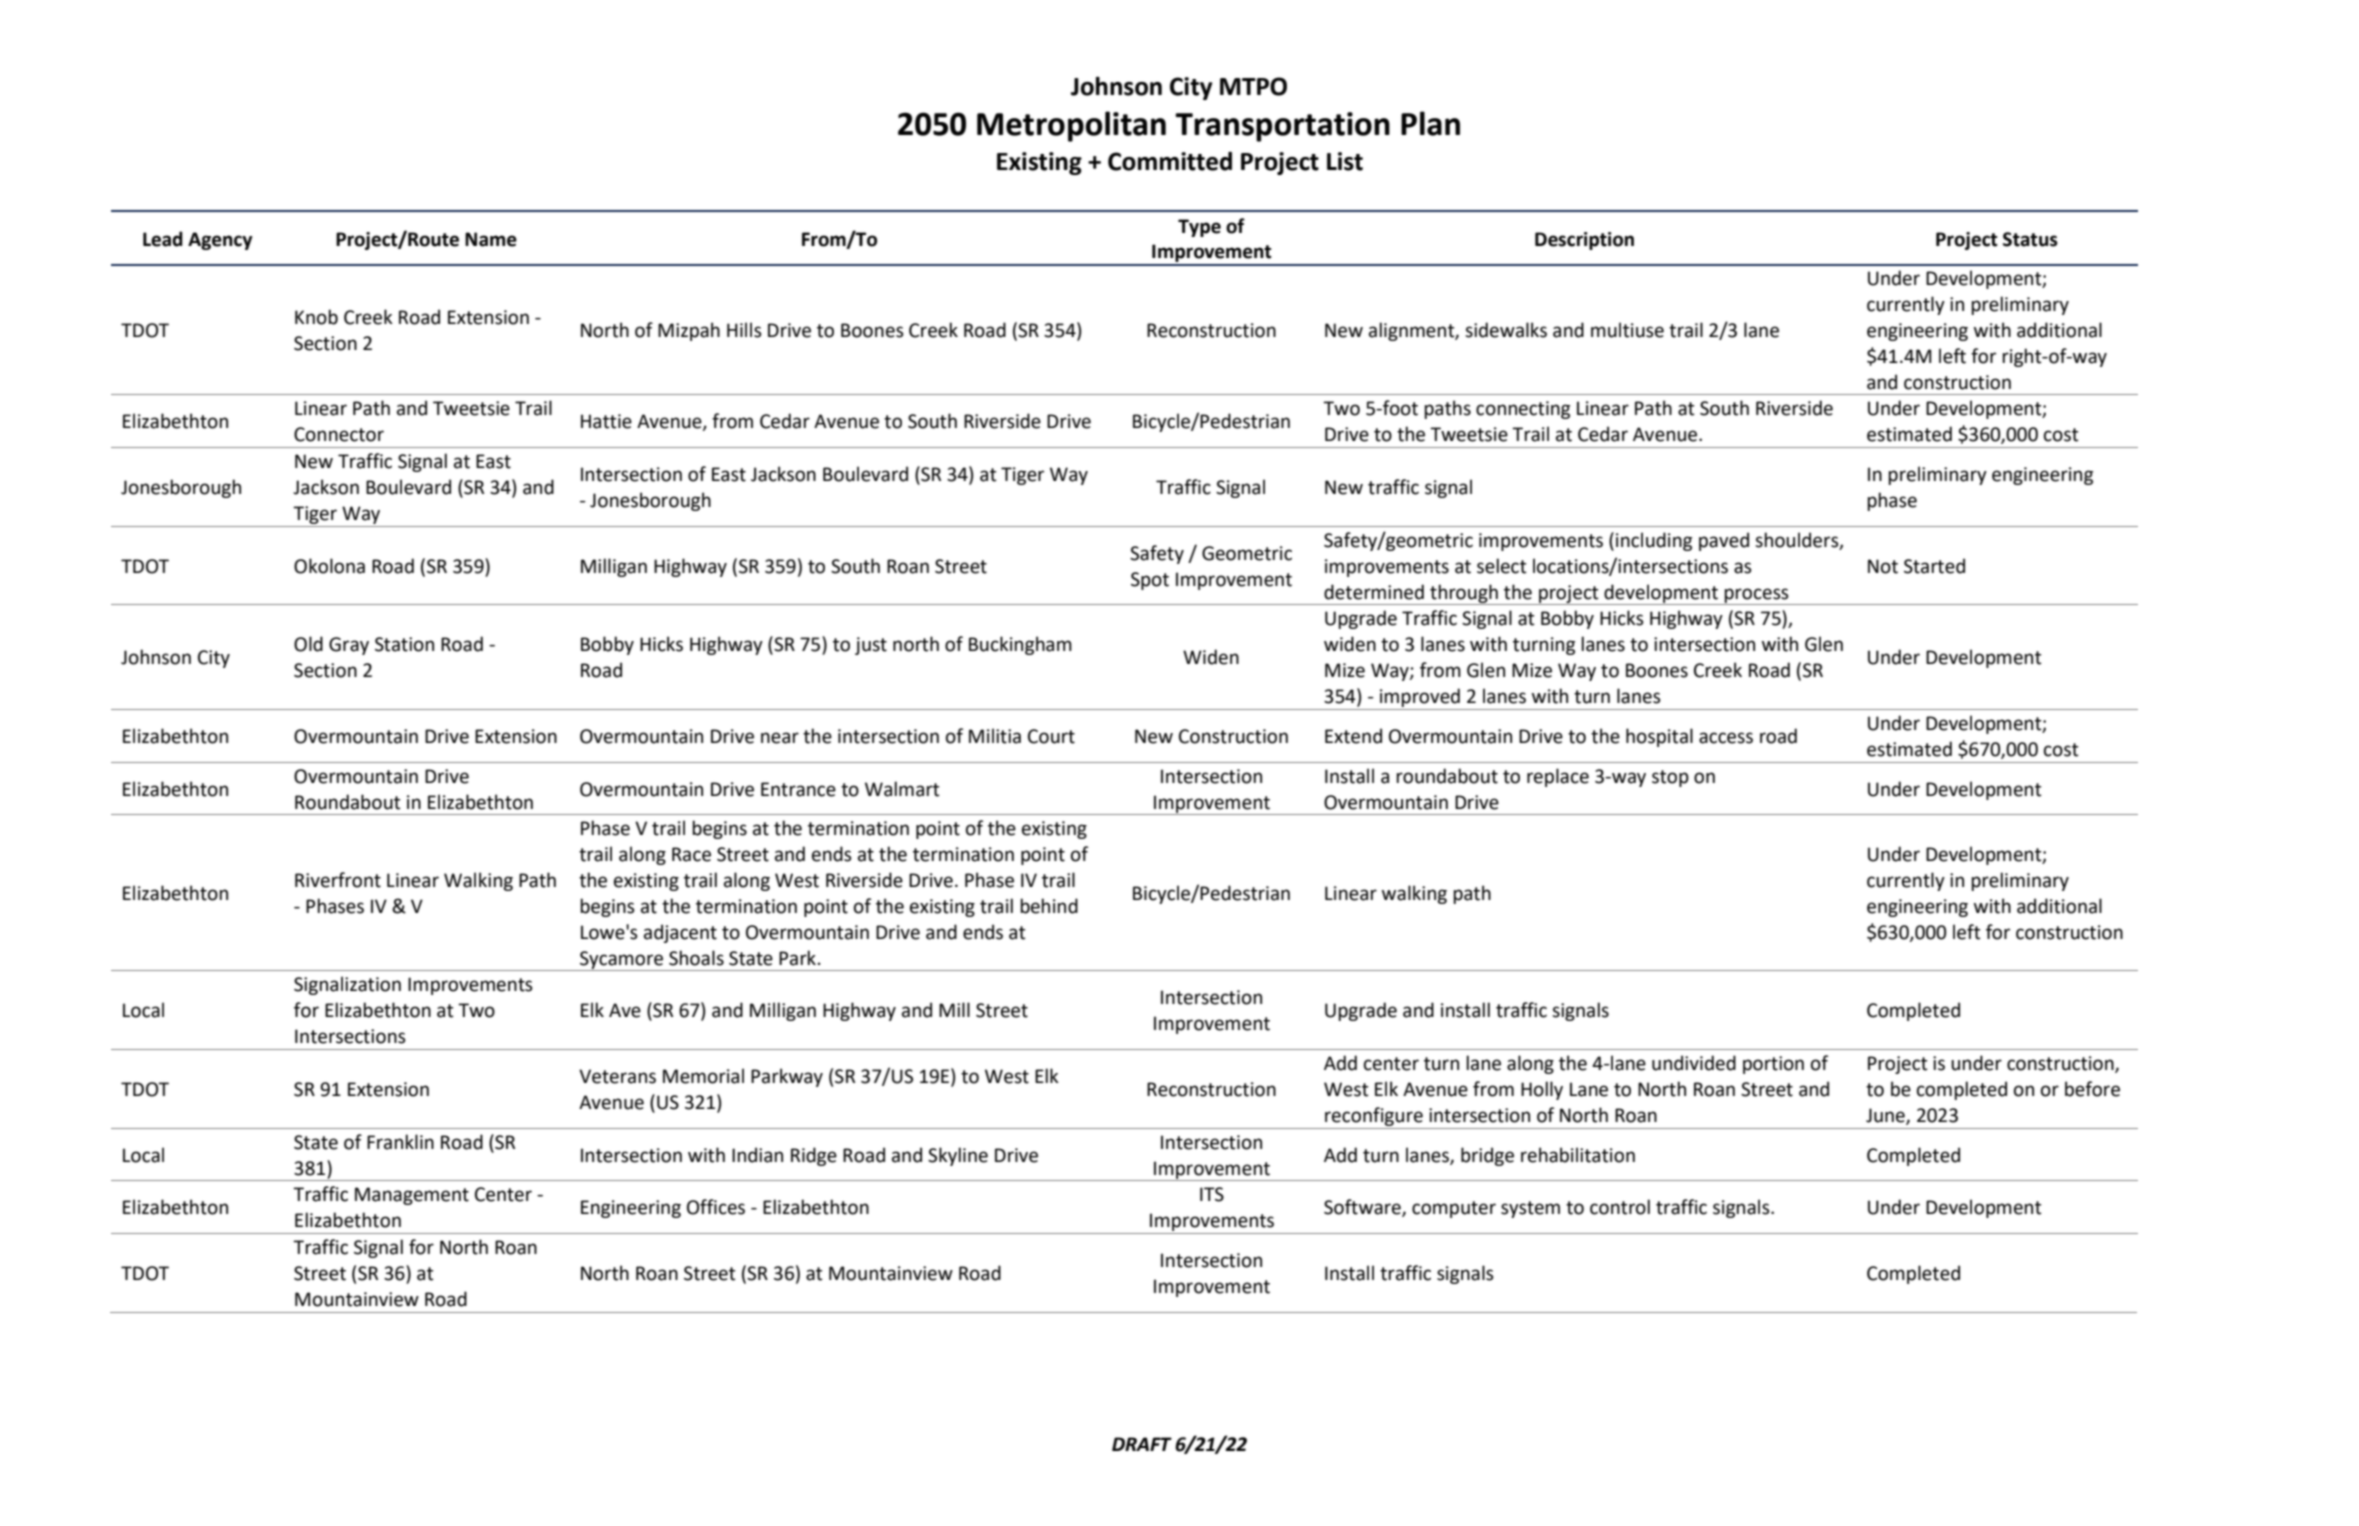 The width and height of the screenshot is (2359, 1526). What do you see at coordinates (491, 239) in the screenshot?
I see `Name` at bounding box center [491, 239].
